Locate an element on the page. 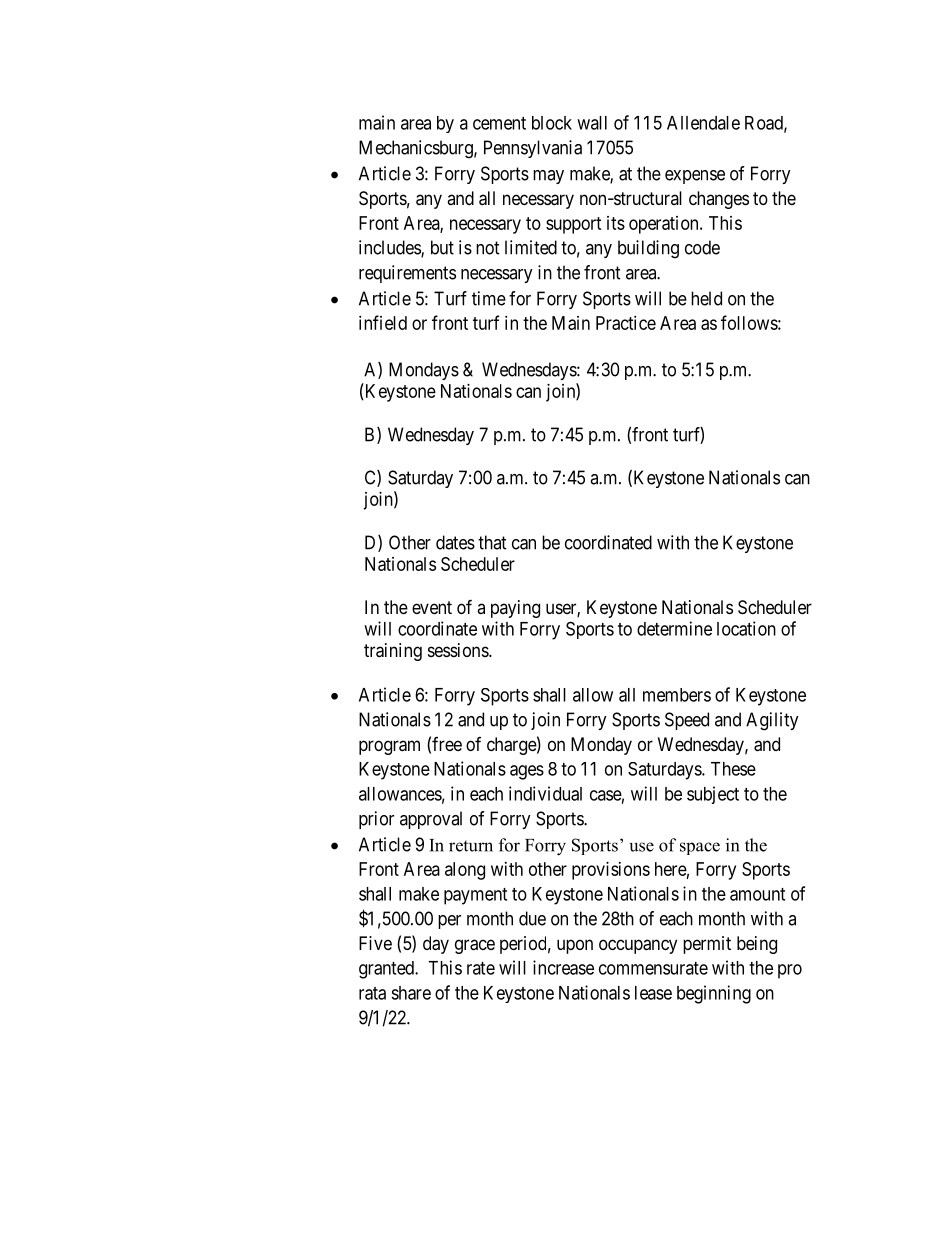  location is located at coordinates (746, 628).
